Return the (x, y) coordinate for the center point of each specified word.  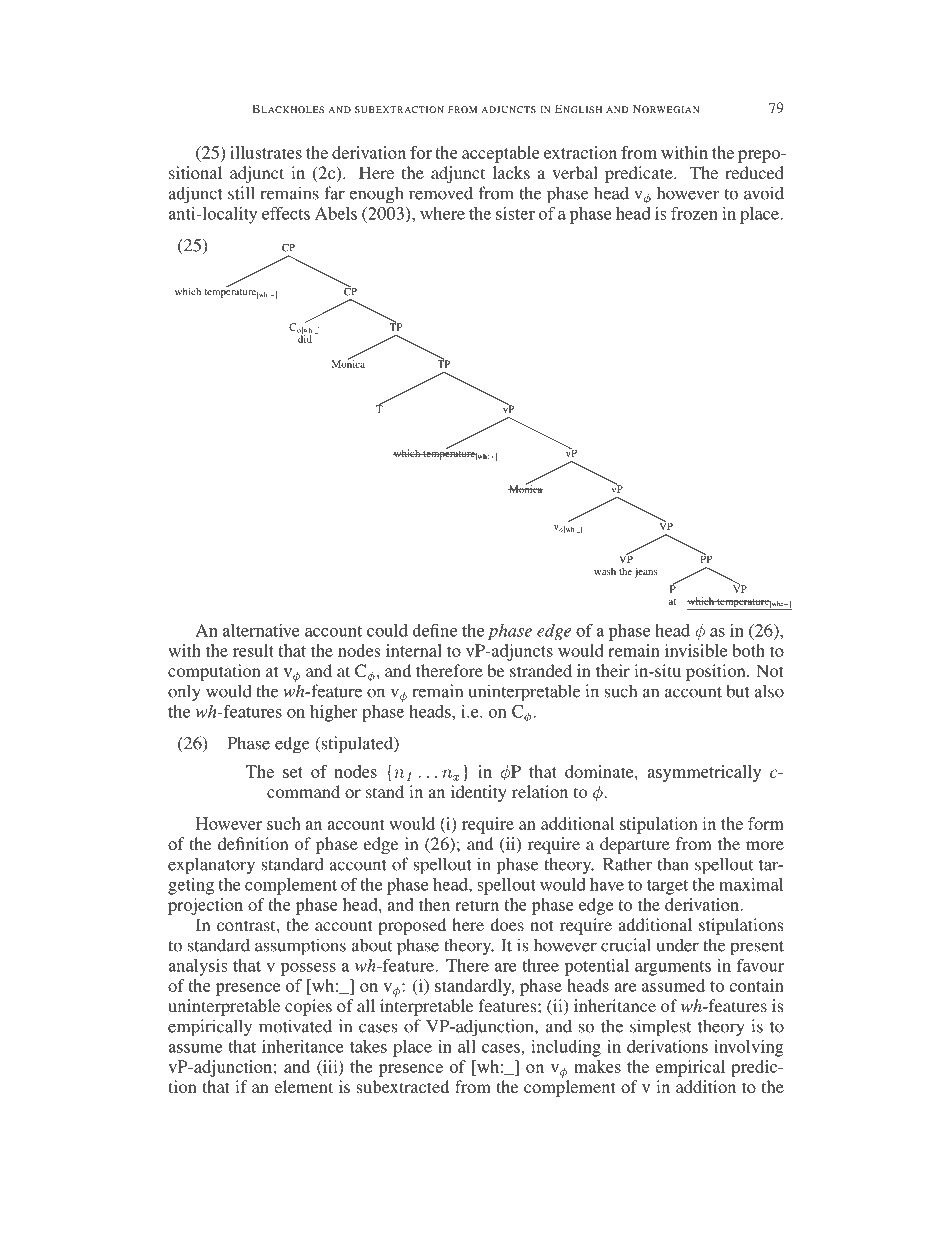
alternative (261, 630)
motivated (295, 1026)
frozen (694, 213)
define (434, 630)
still (241, 193)
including (566, 1048)
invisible (696, 650)
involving (749, 1048)
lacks (511, 172)
